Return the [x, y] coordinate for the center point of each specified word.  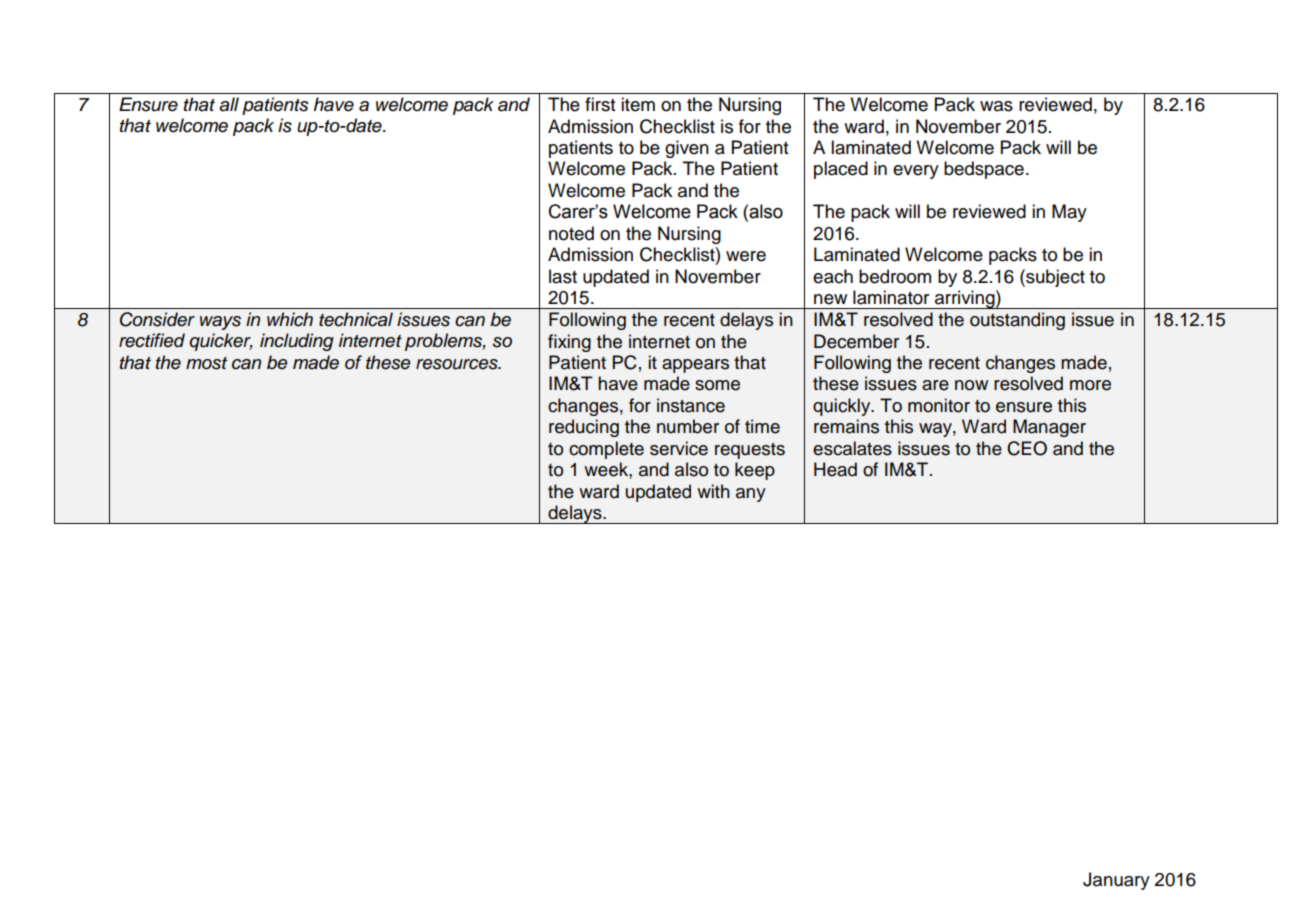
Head [835, 469]
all [229, 104]
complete [606, 450]
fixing [569, 343]
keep [755, 471]
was [996, 106]
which [290, 319]
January [1116, 881]
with [713, 491]
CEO [1027, 448]
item [638, 104]
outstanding [1017, 321]
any [751, 495]
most [206, 363]
